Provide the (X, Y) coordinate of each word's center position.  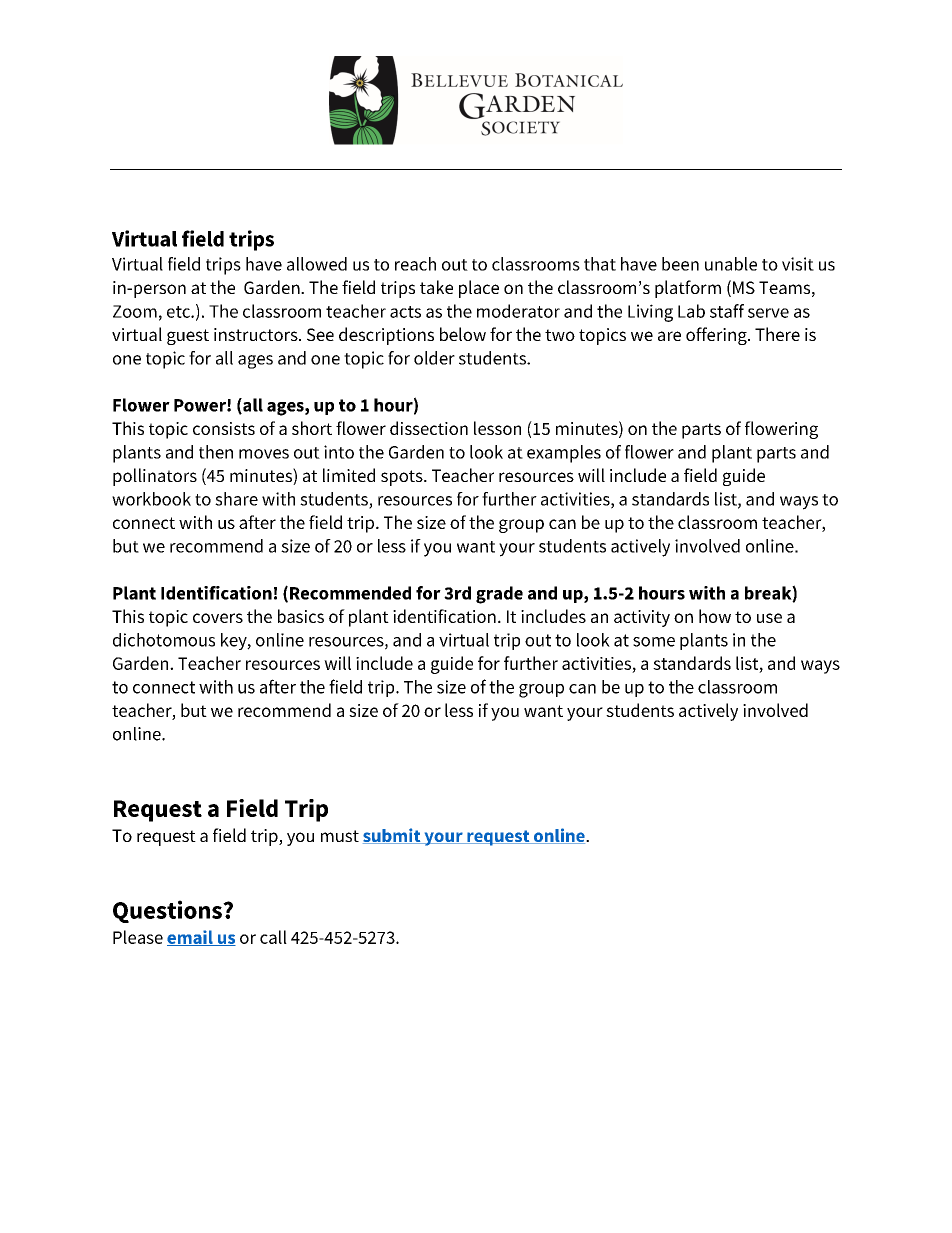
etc (179, 312)
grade (499, 595)
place (479, 289)
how (715, 616)
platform (688, 289)
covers (218, 618)
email (191, 938)
